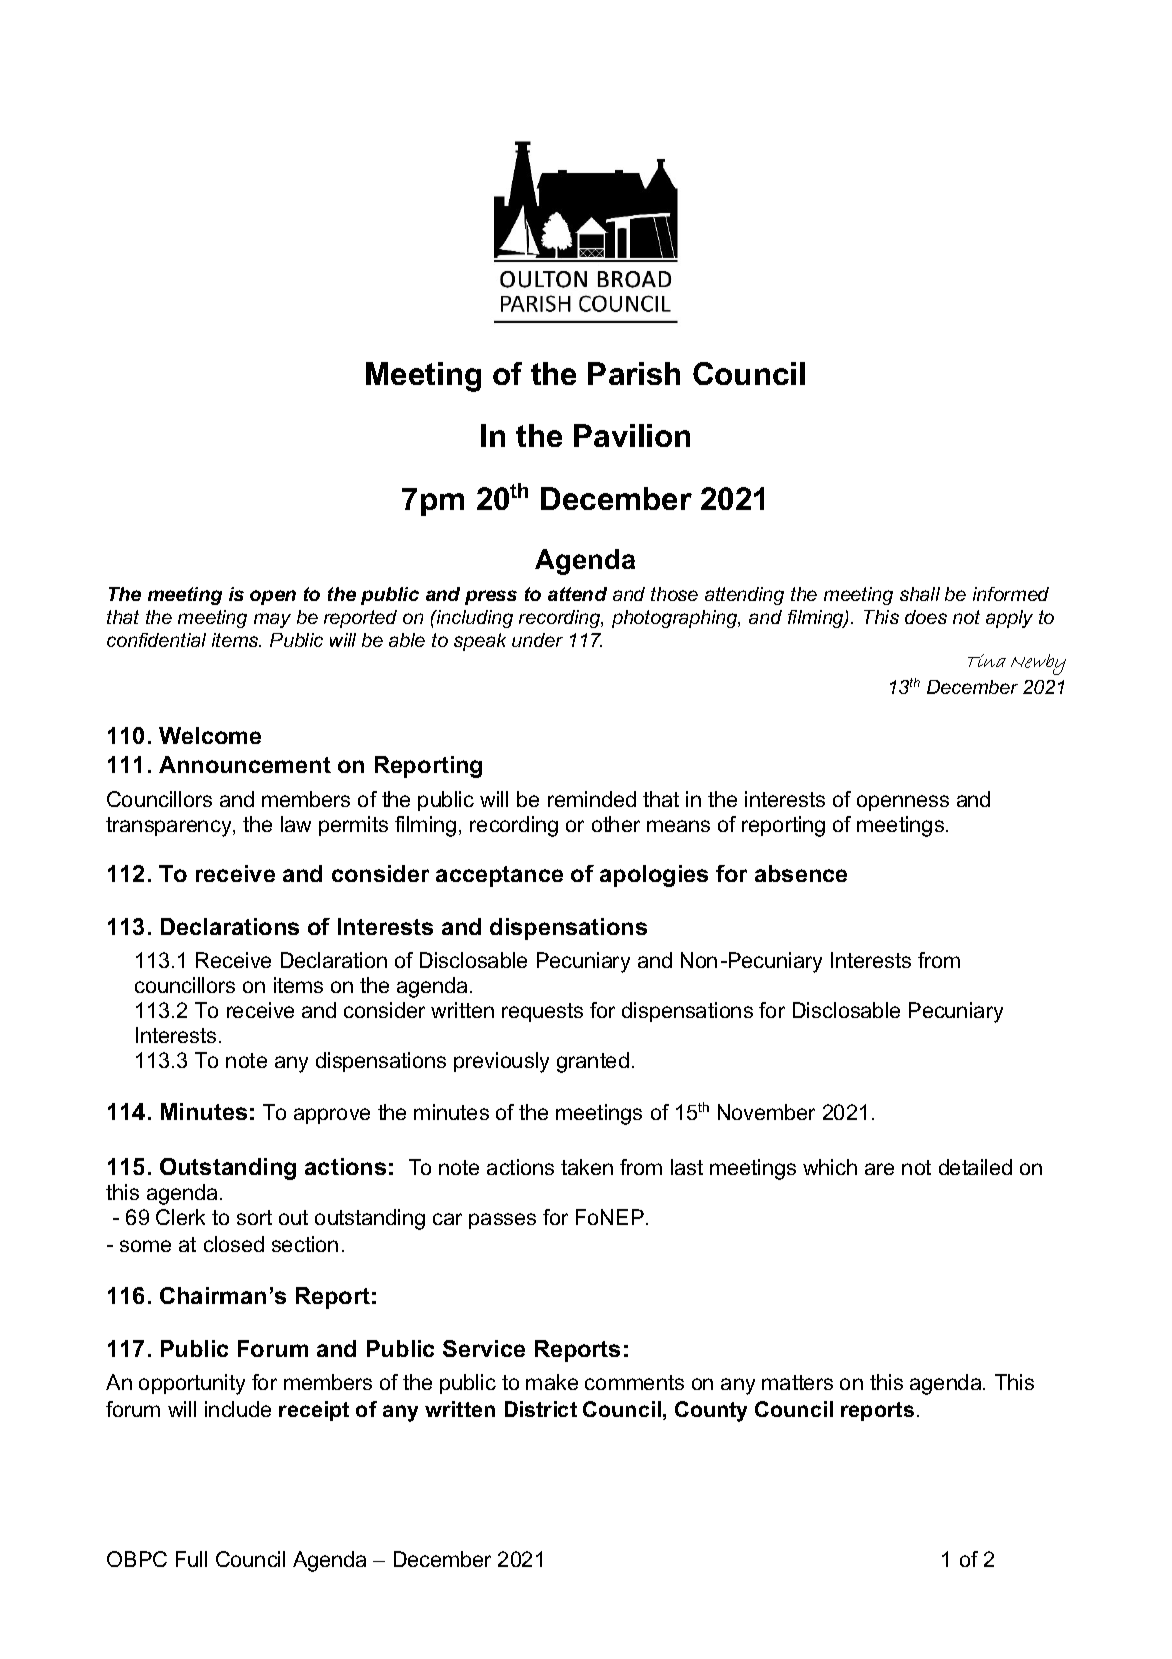  I want to click on District, so click(541, 1409).
